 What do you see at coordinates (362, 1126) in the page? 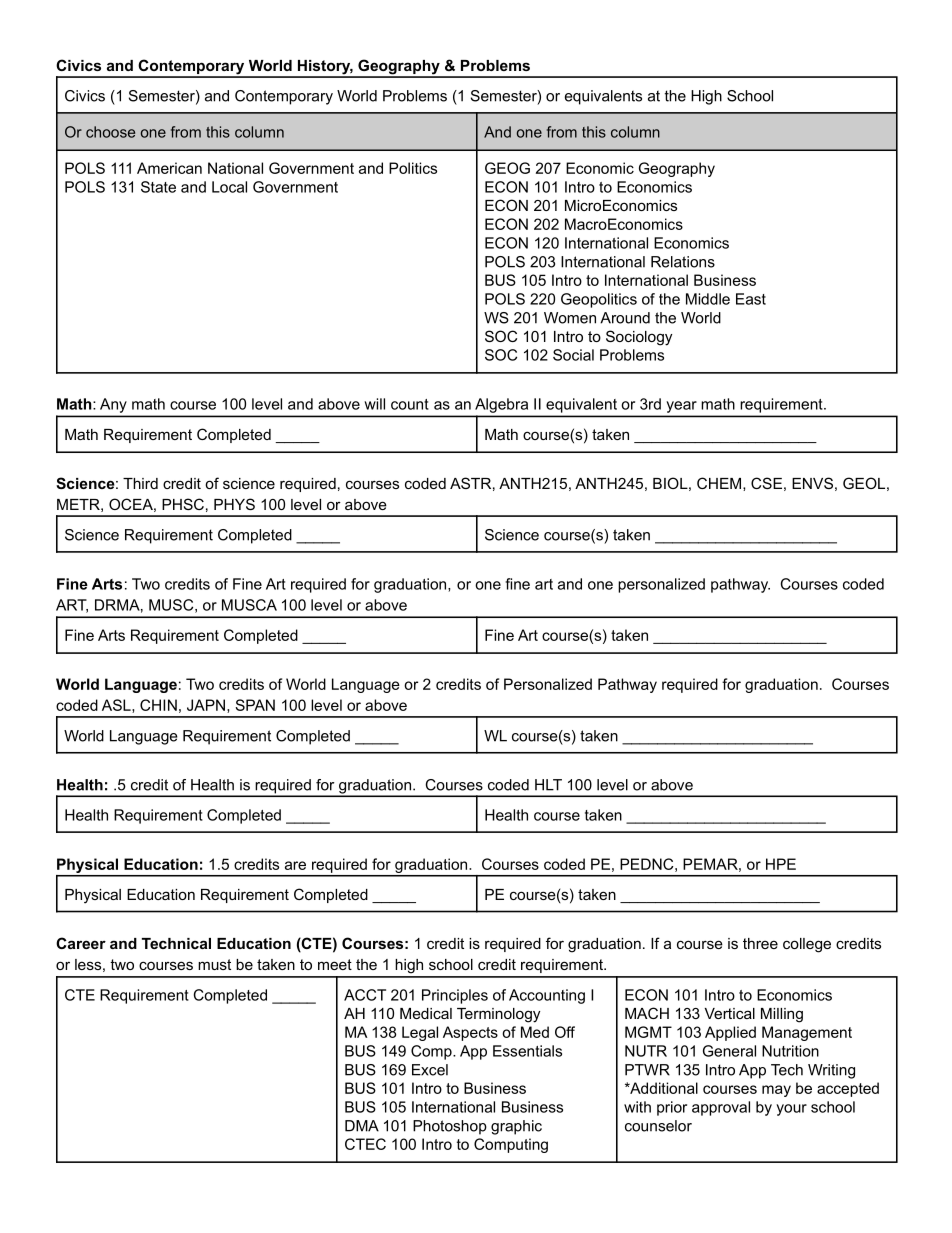
I see `DMA` at bounding box center [362, 1126].
